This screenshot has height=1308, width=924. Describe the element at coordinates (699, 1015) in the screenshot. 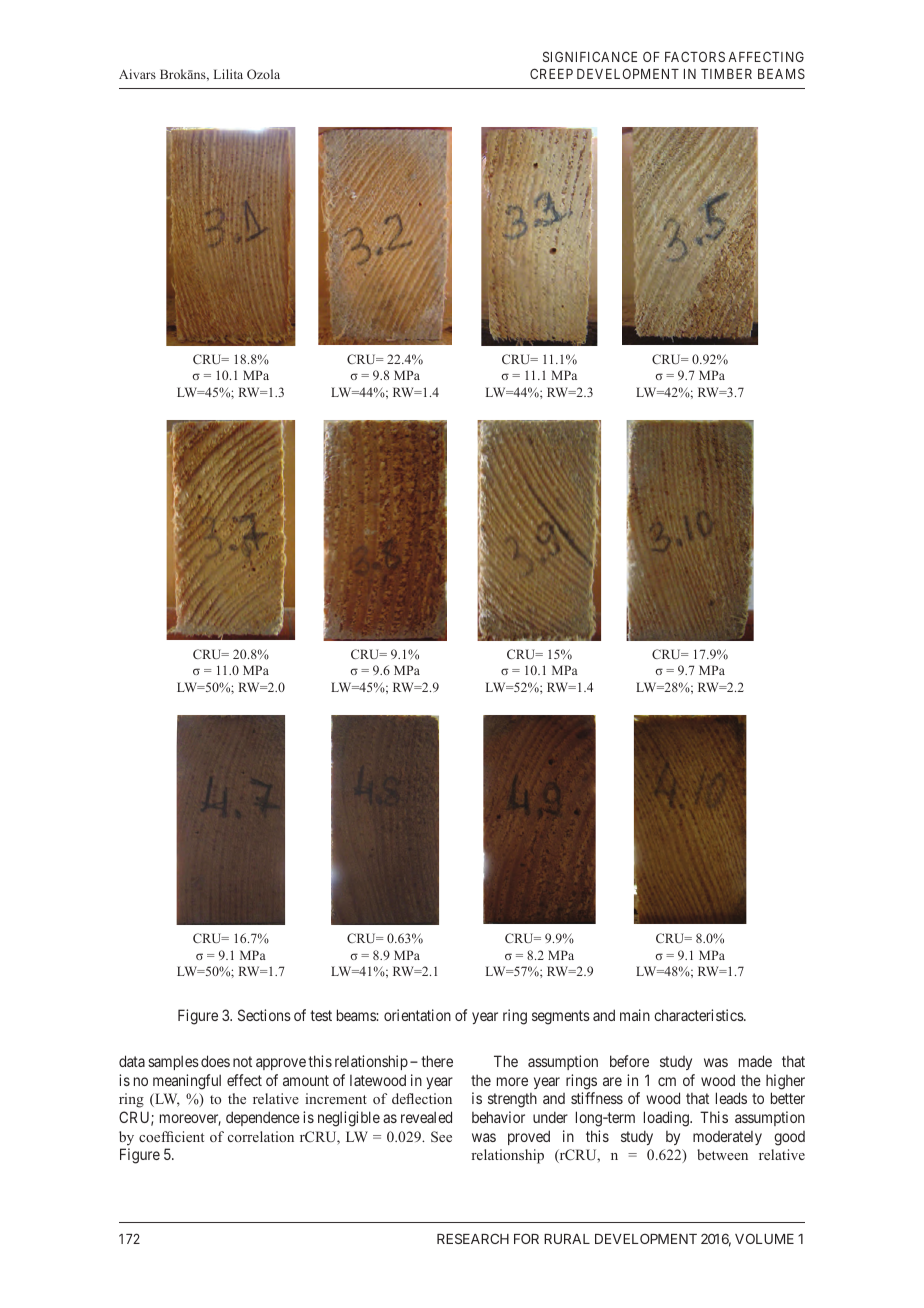

I see `characteristics` at that location.
